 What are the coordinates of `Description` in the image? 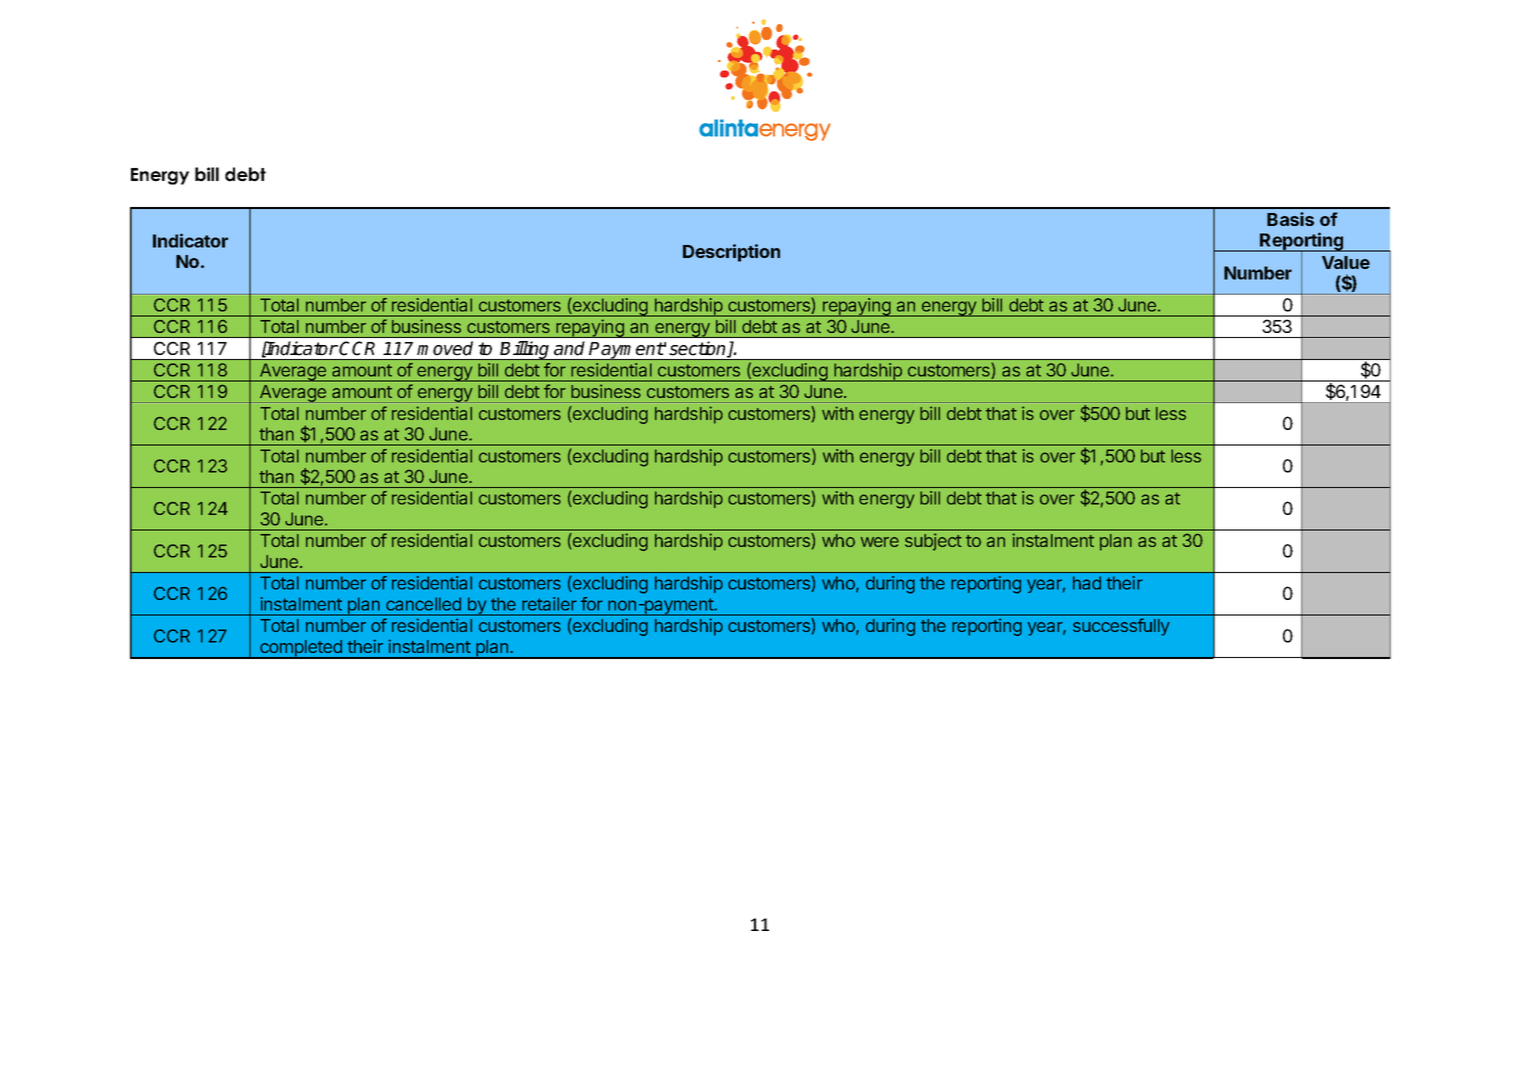 It's located at (731, 253).
